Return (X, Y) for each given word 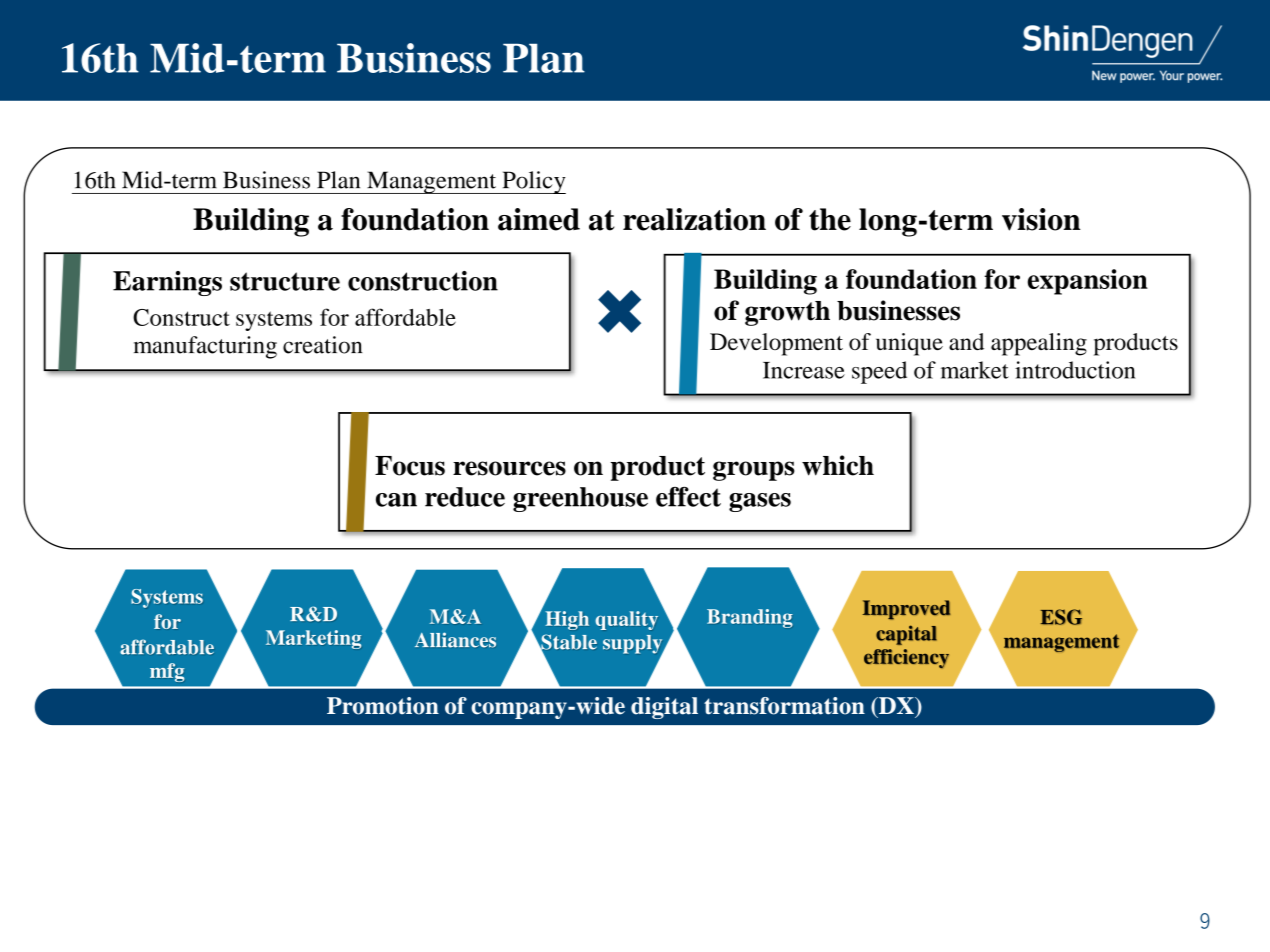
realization (694, 219)
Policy (533, 182)
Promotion (383, 706)
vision (1041, 219)
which (838, 465)
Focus (410, 466)
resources (509, 468)
